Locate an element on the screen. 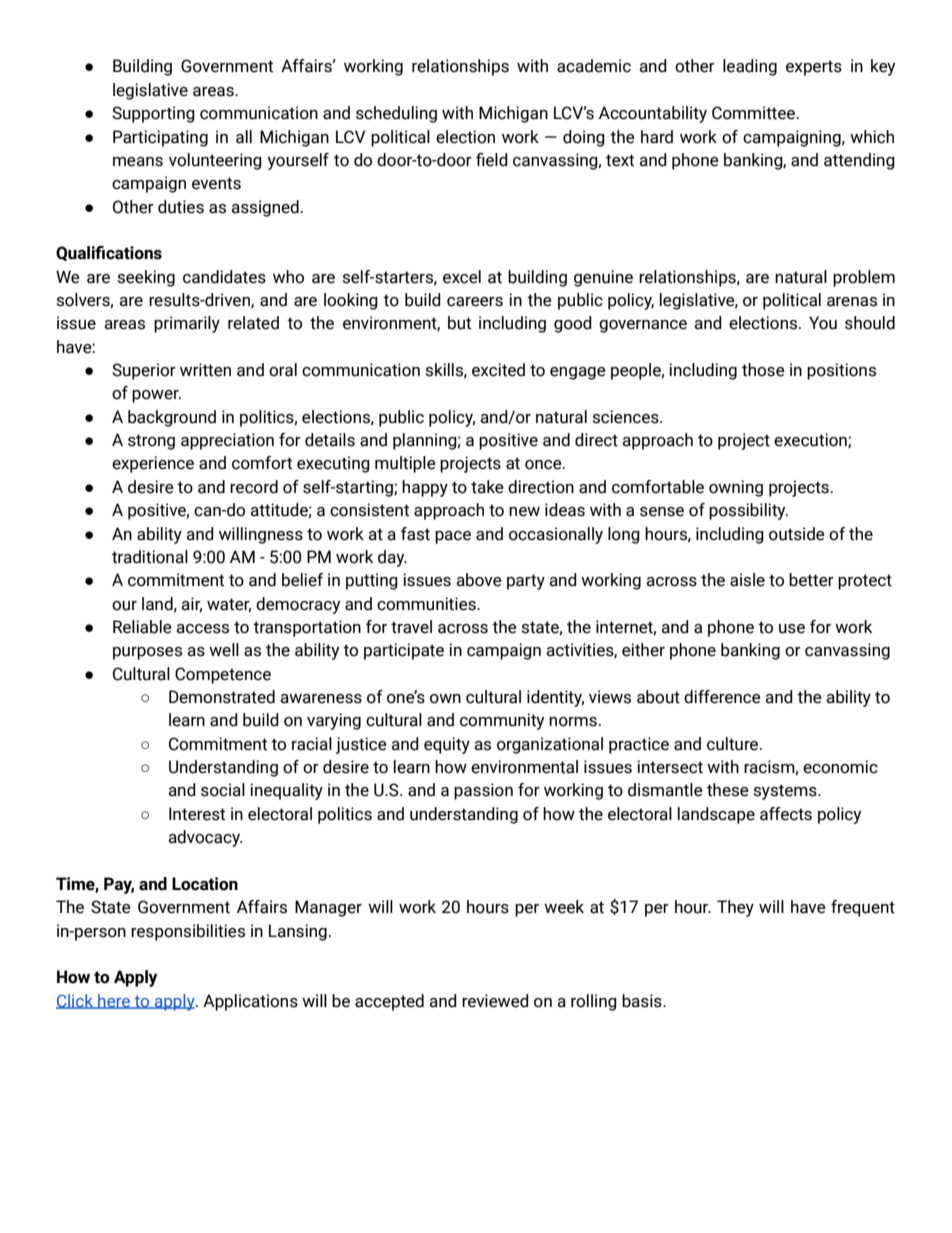  traditional is located at coordinates (150, 557).
